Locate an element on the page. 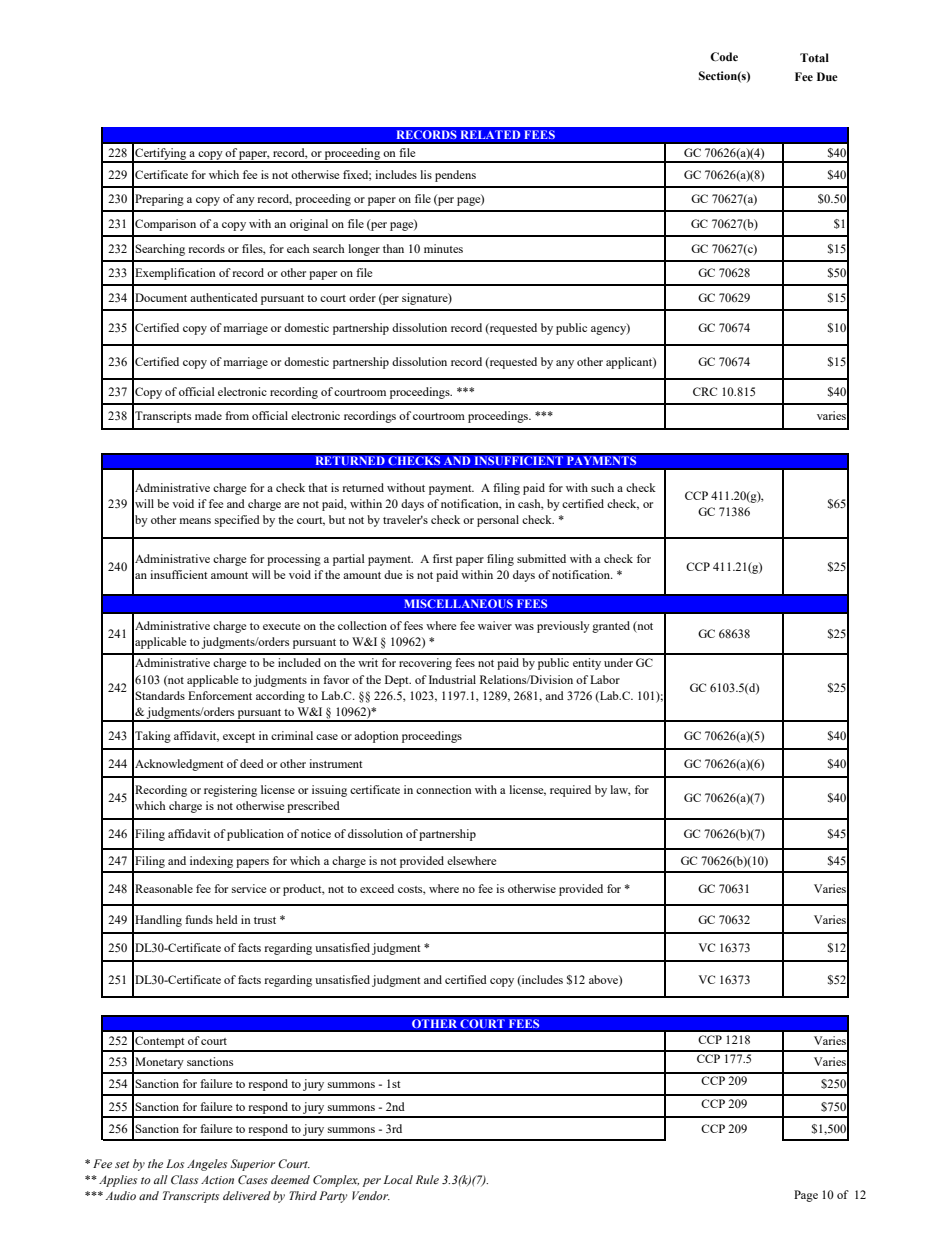  minutes is located at coordinates (443, 248).
